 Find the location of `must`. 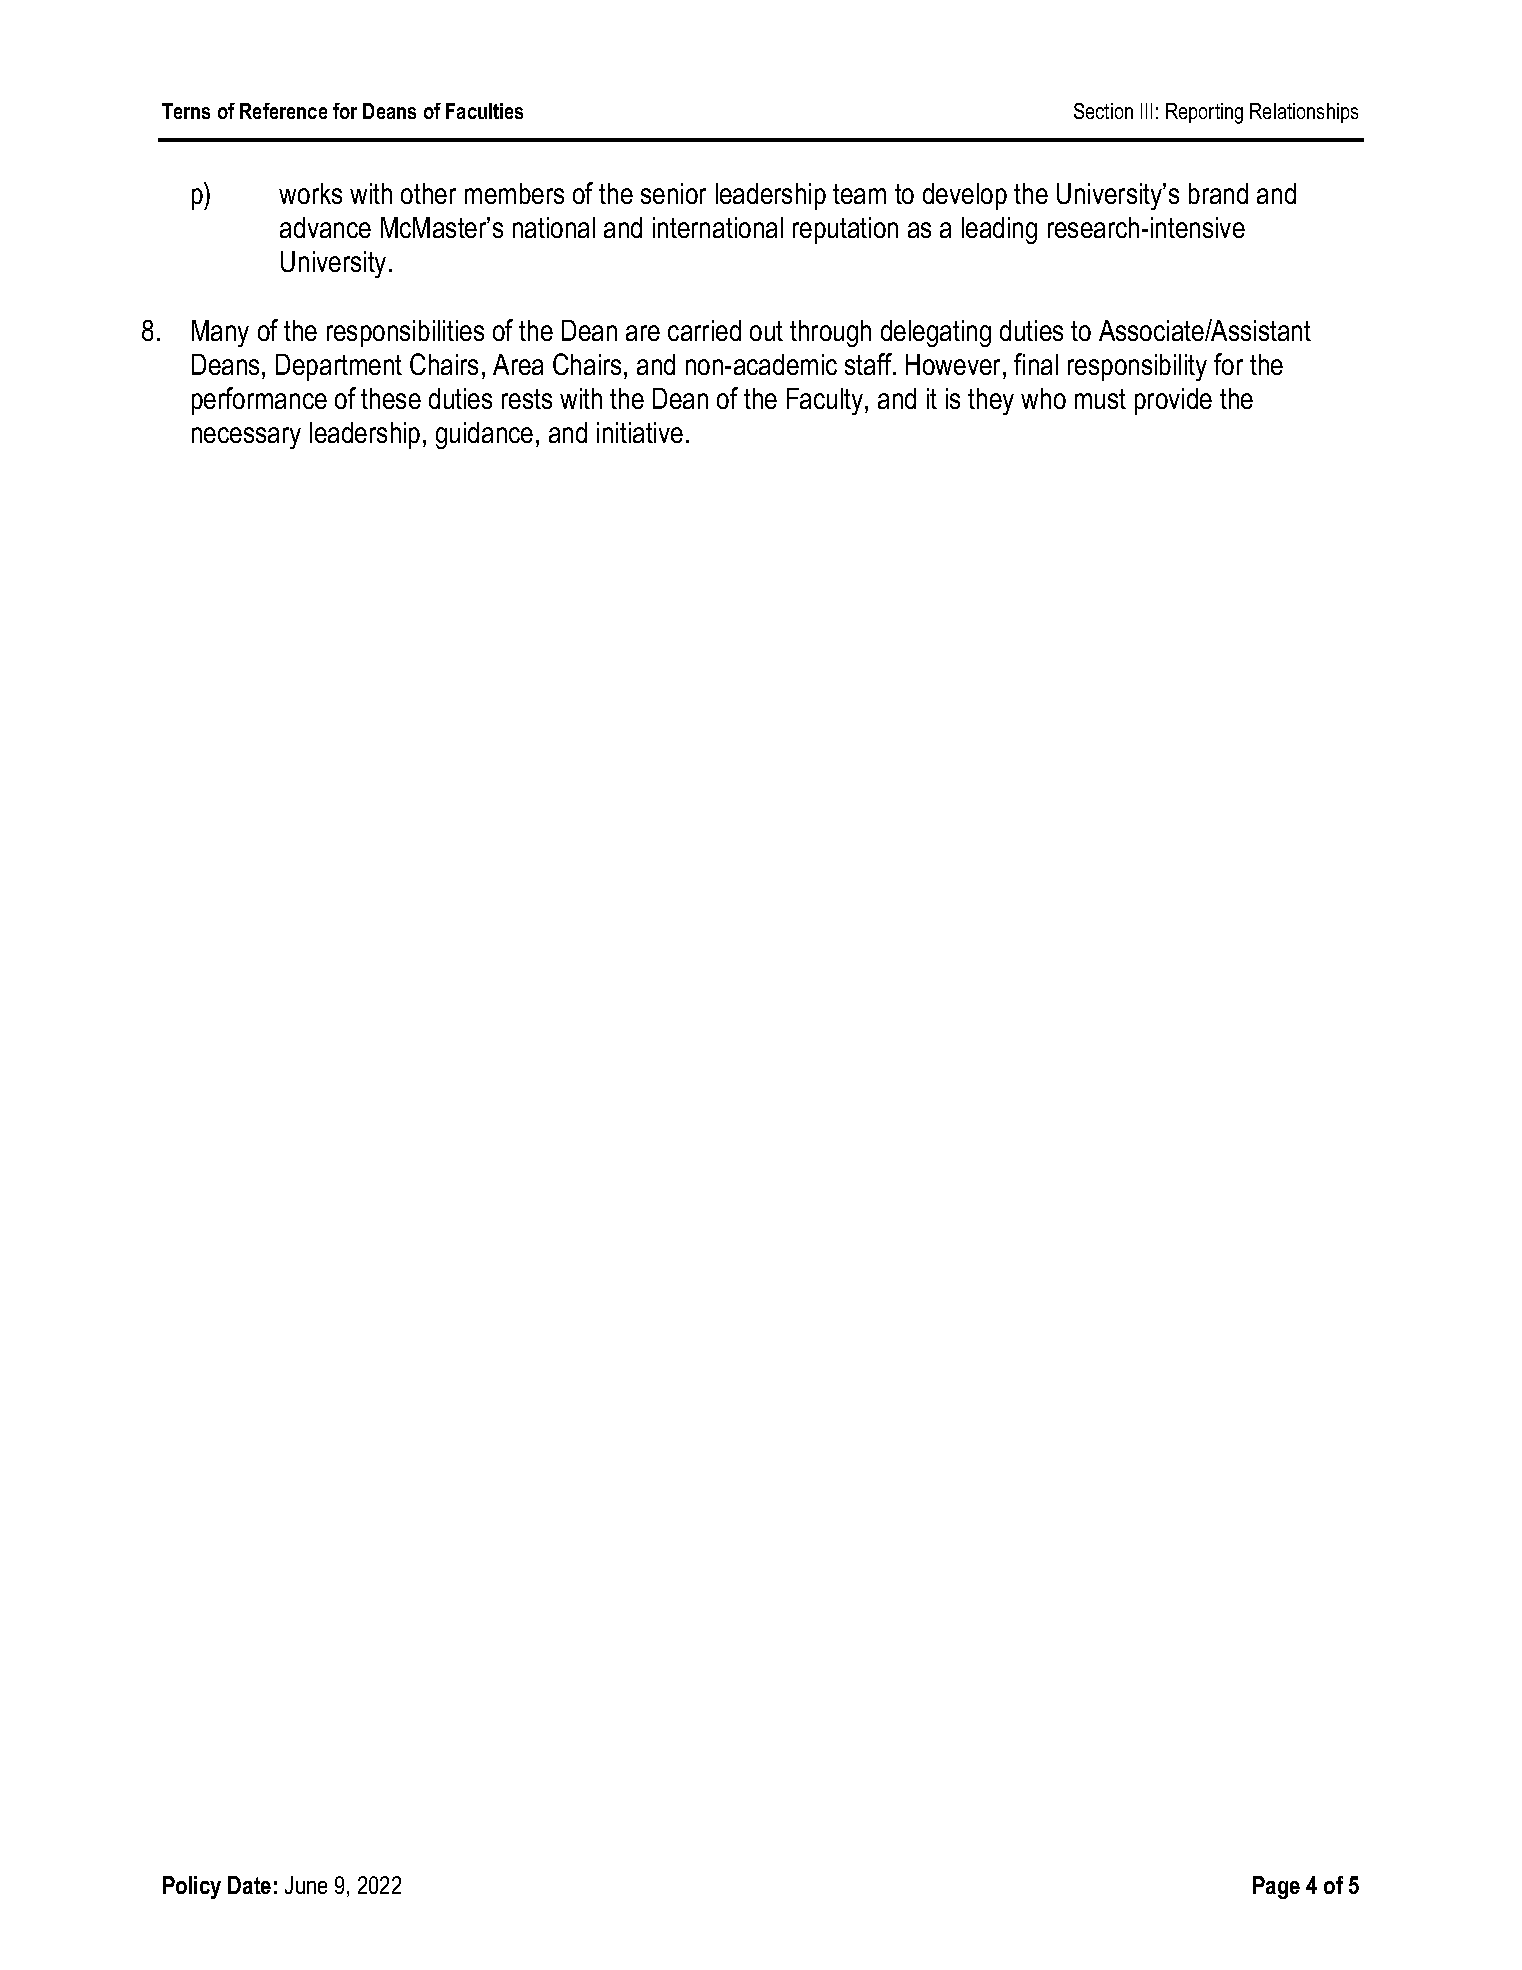

must is located at coordinates (1100, 399).
